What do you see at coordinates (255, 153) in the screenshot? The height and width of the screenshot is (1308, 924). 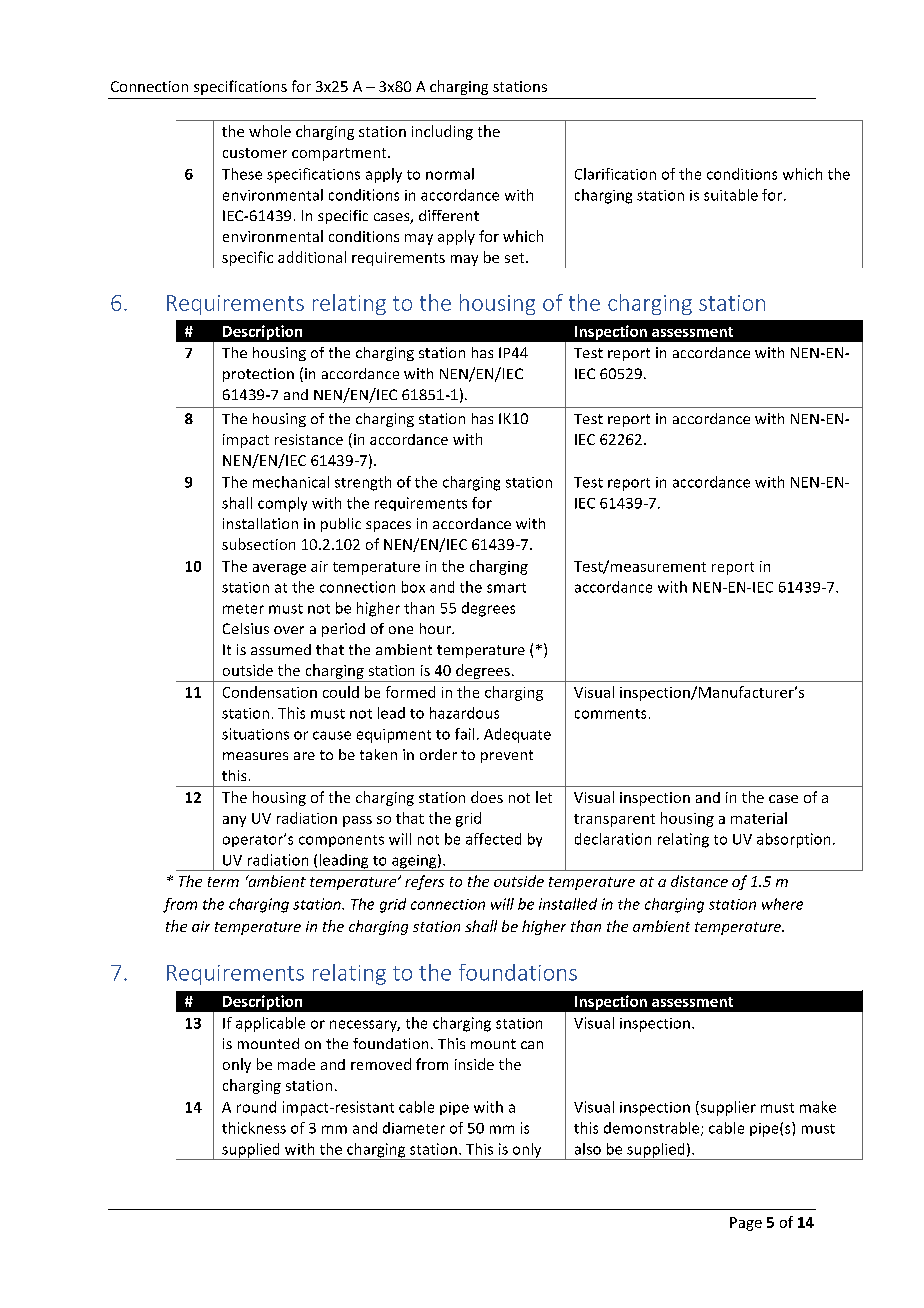 I see `customer` at bounding box center [255, 153].
